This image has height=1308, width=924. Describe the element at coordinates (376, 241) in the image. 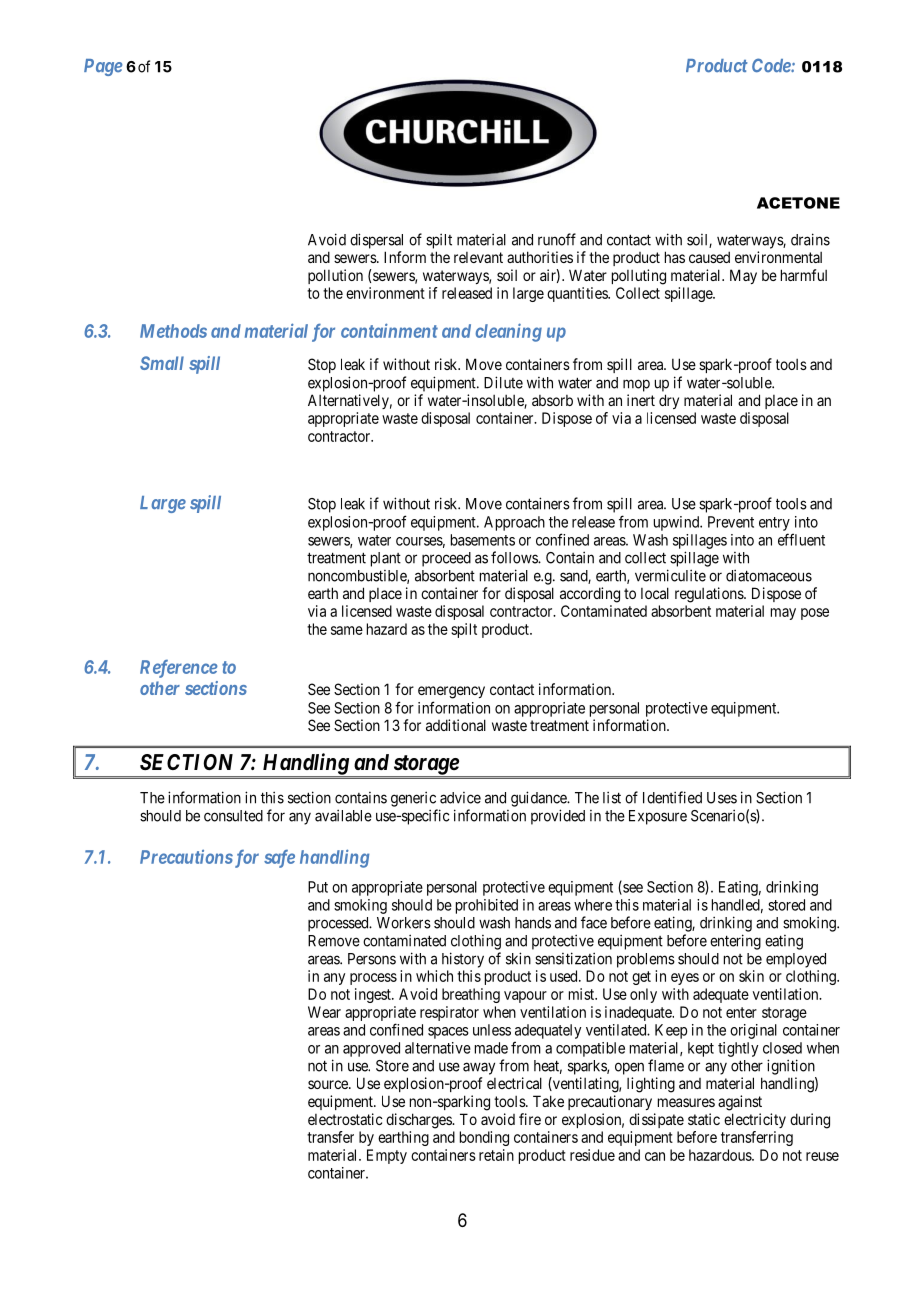

I see `dispersal` at that location.
